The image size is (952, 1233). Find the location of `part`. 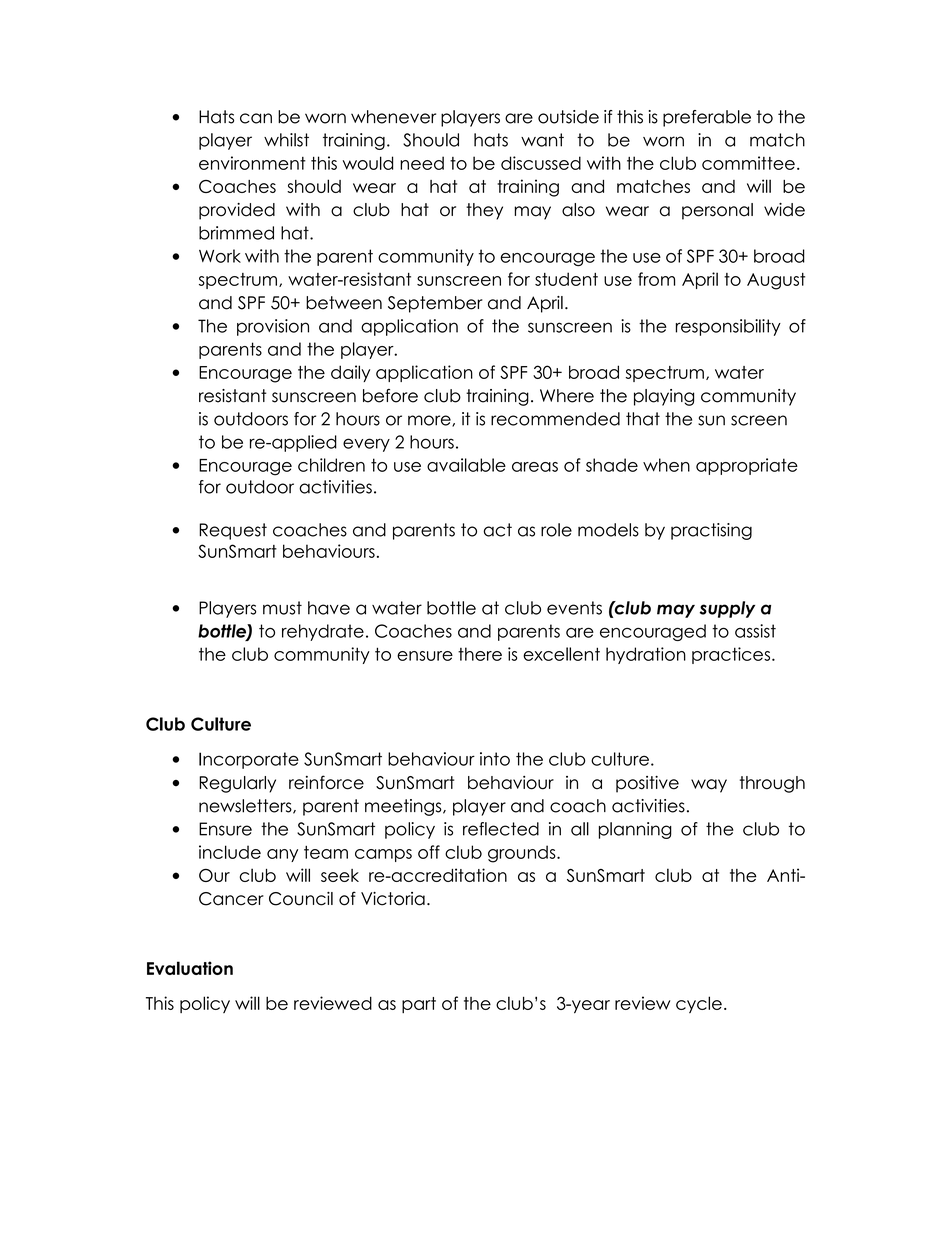

part is located at coordinates (419, 1005).
